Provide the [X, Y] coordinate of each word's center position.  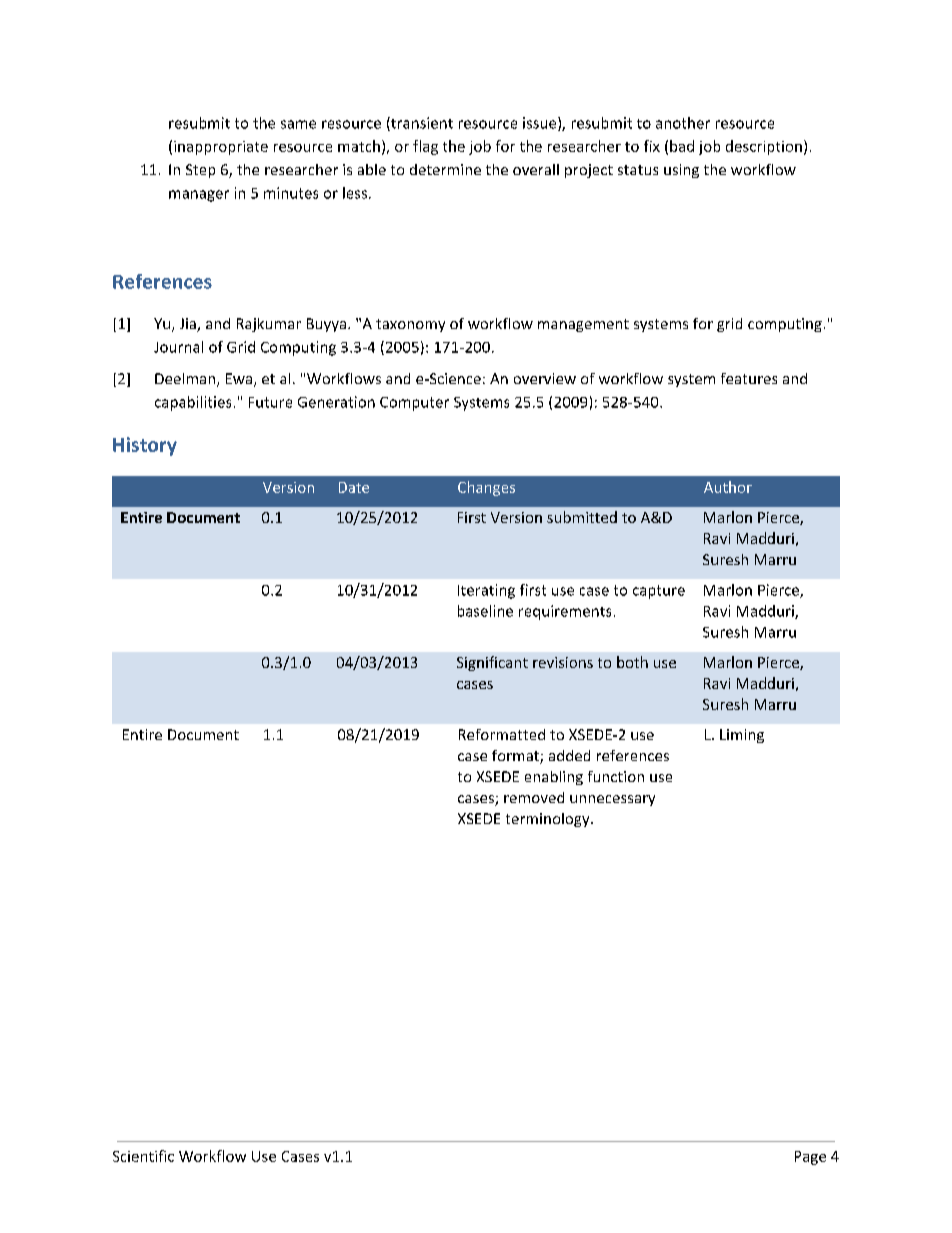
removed [534, 797]
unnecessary [612, 800]
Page [810, 1158]
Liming [742, 736]
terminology [549, 820]
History [145, 446]
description [764, 147]
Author [728, 487]
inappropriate [221, 148]
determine [445, 169]
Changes [486, 488]
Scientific [143, 1156]
